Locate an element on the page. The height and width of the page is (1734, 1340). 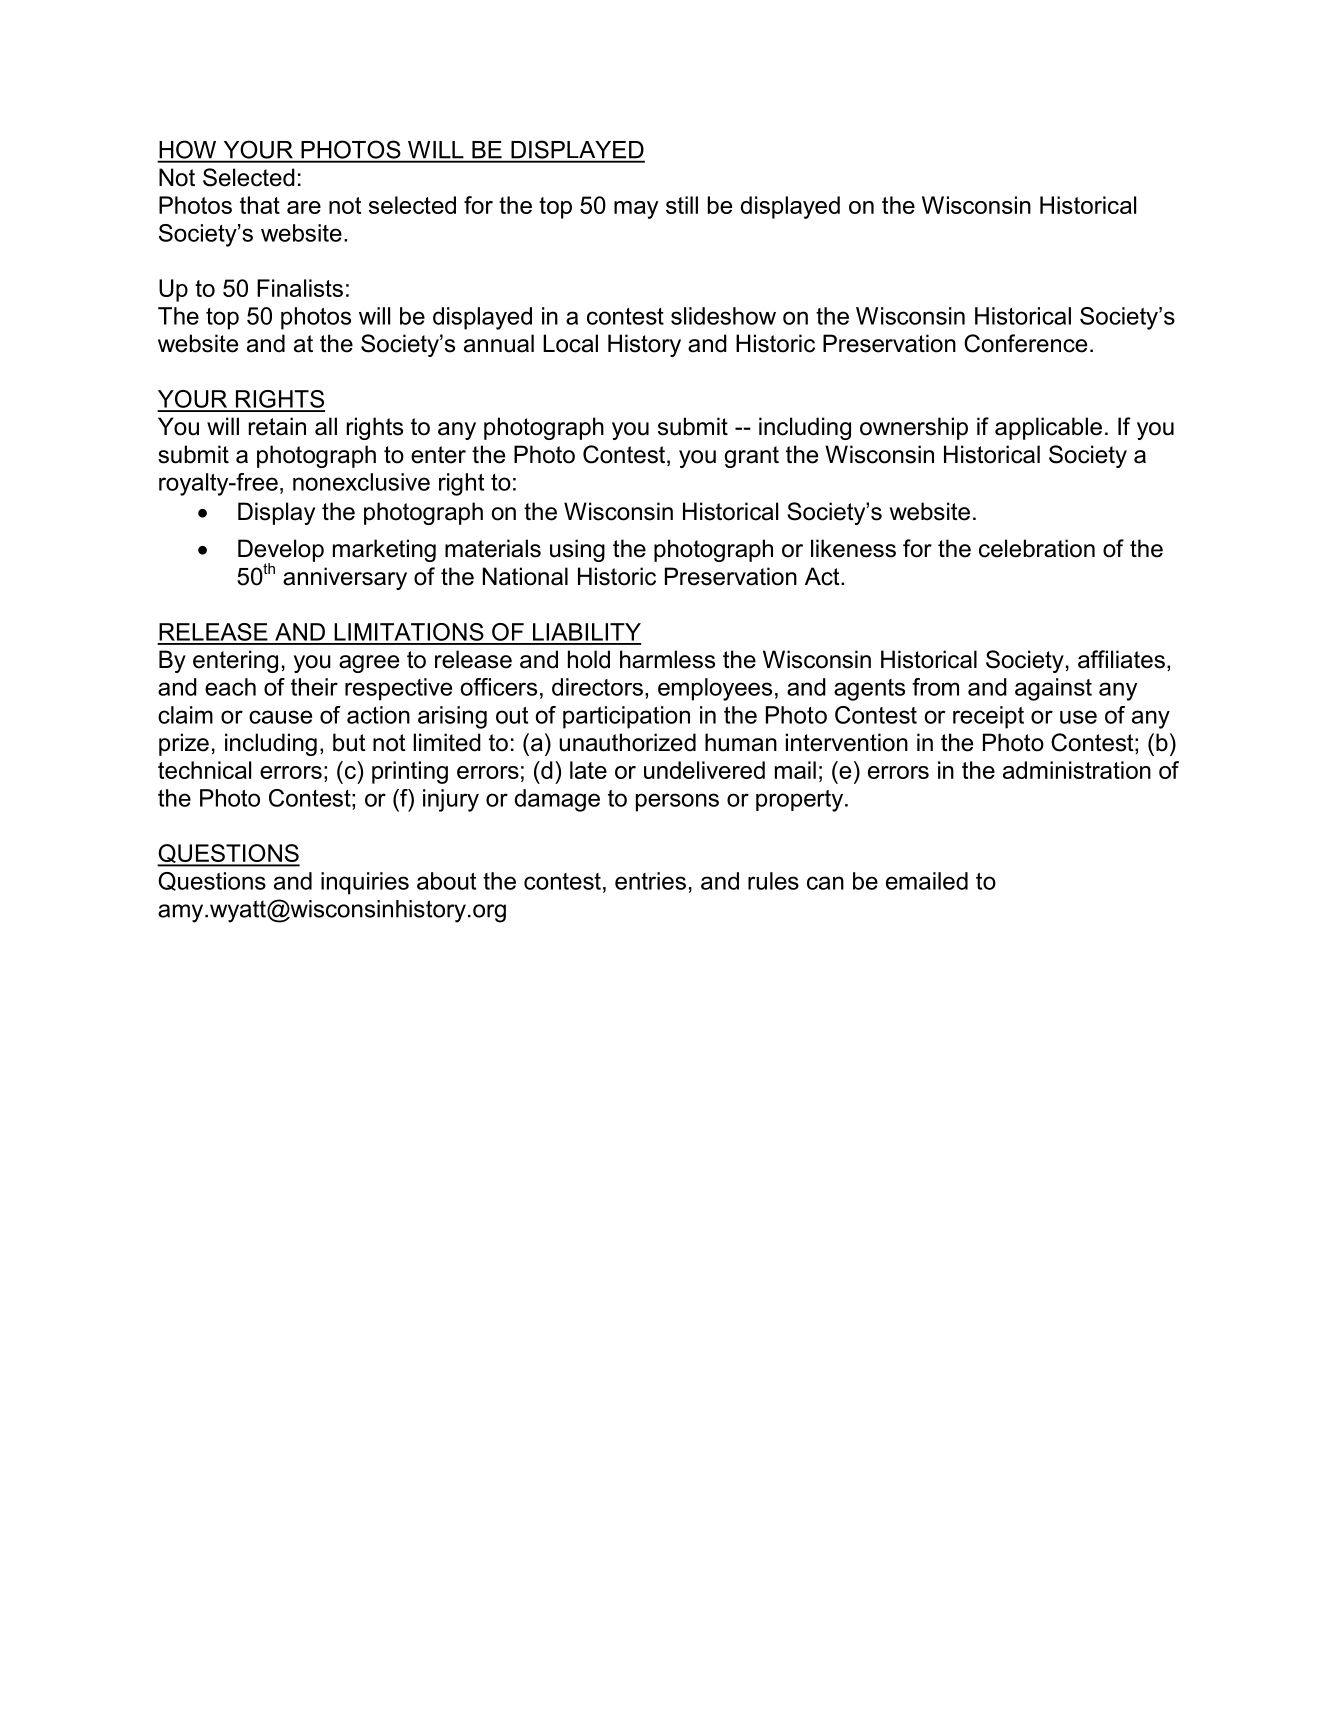
inquiries is located at coordinates (365, 883).
